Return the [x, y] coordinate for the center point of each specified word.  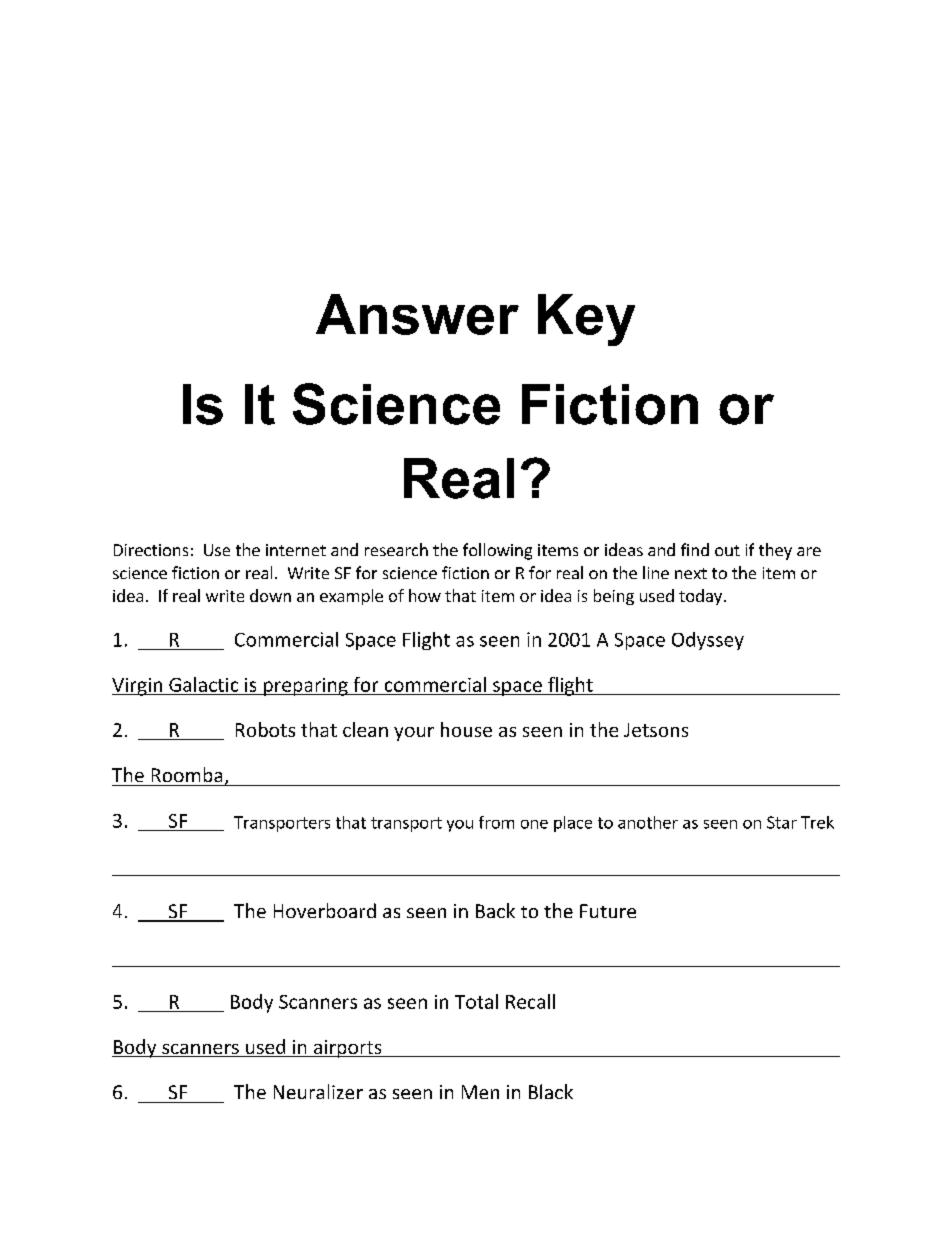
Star [782, 822]
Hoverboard [325, 910]
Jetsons [656, 730]
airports [347, 1049]
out [727, 550]
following [497, 551]
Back [495, 910]
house [466, 729]
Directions [151, 550]
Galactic [203, 684]
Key [586, 320]
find [695, 549]
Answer [417, 314]
